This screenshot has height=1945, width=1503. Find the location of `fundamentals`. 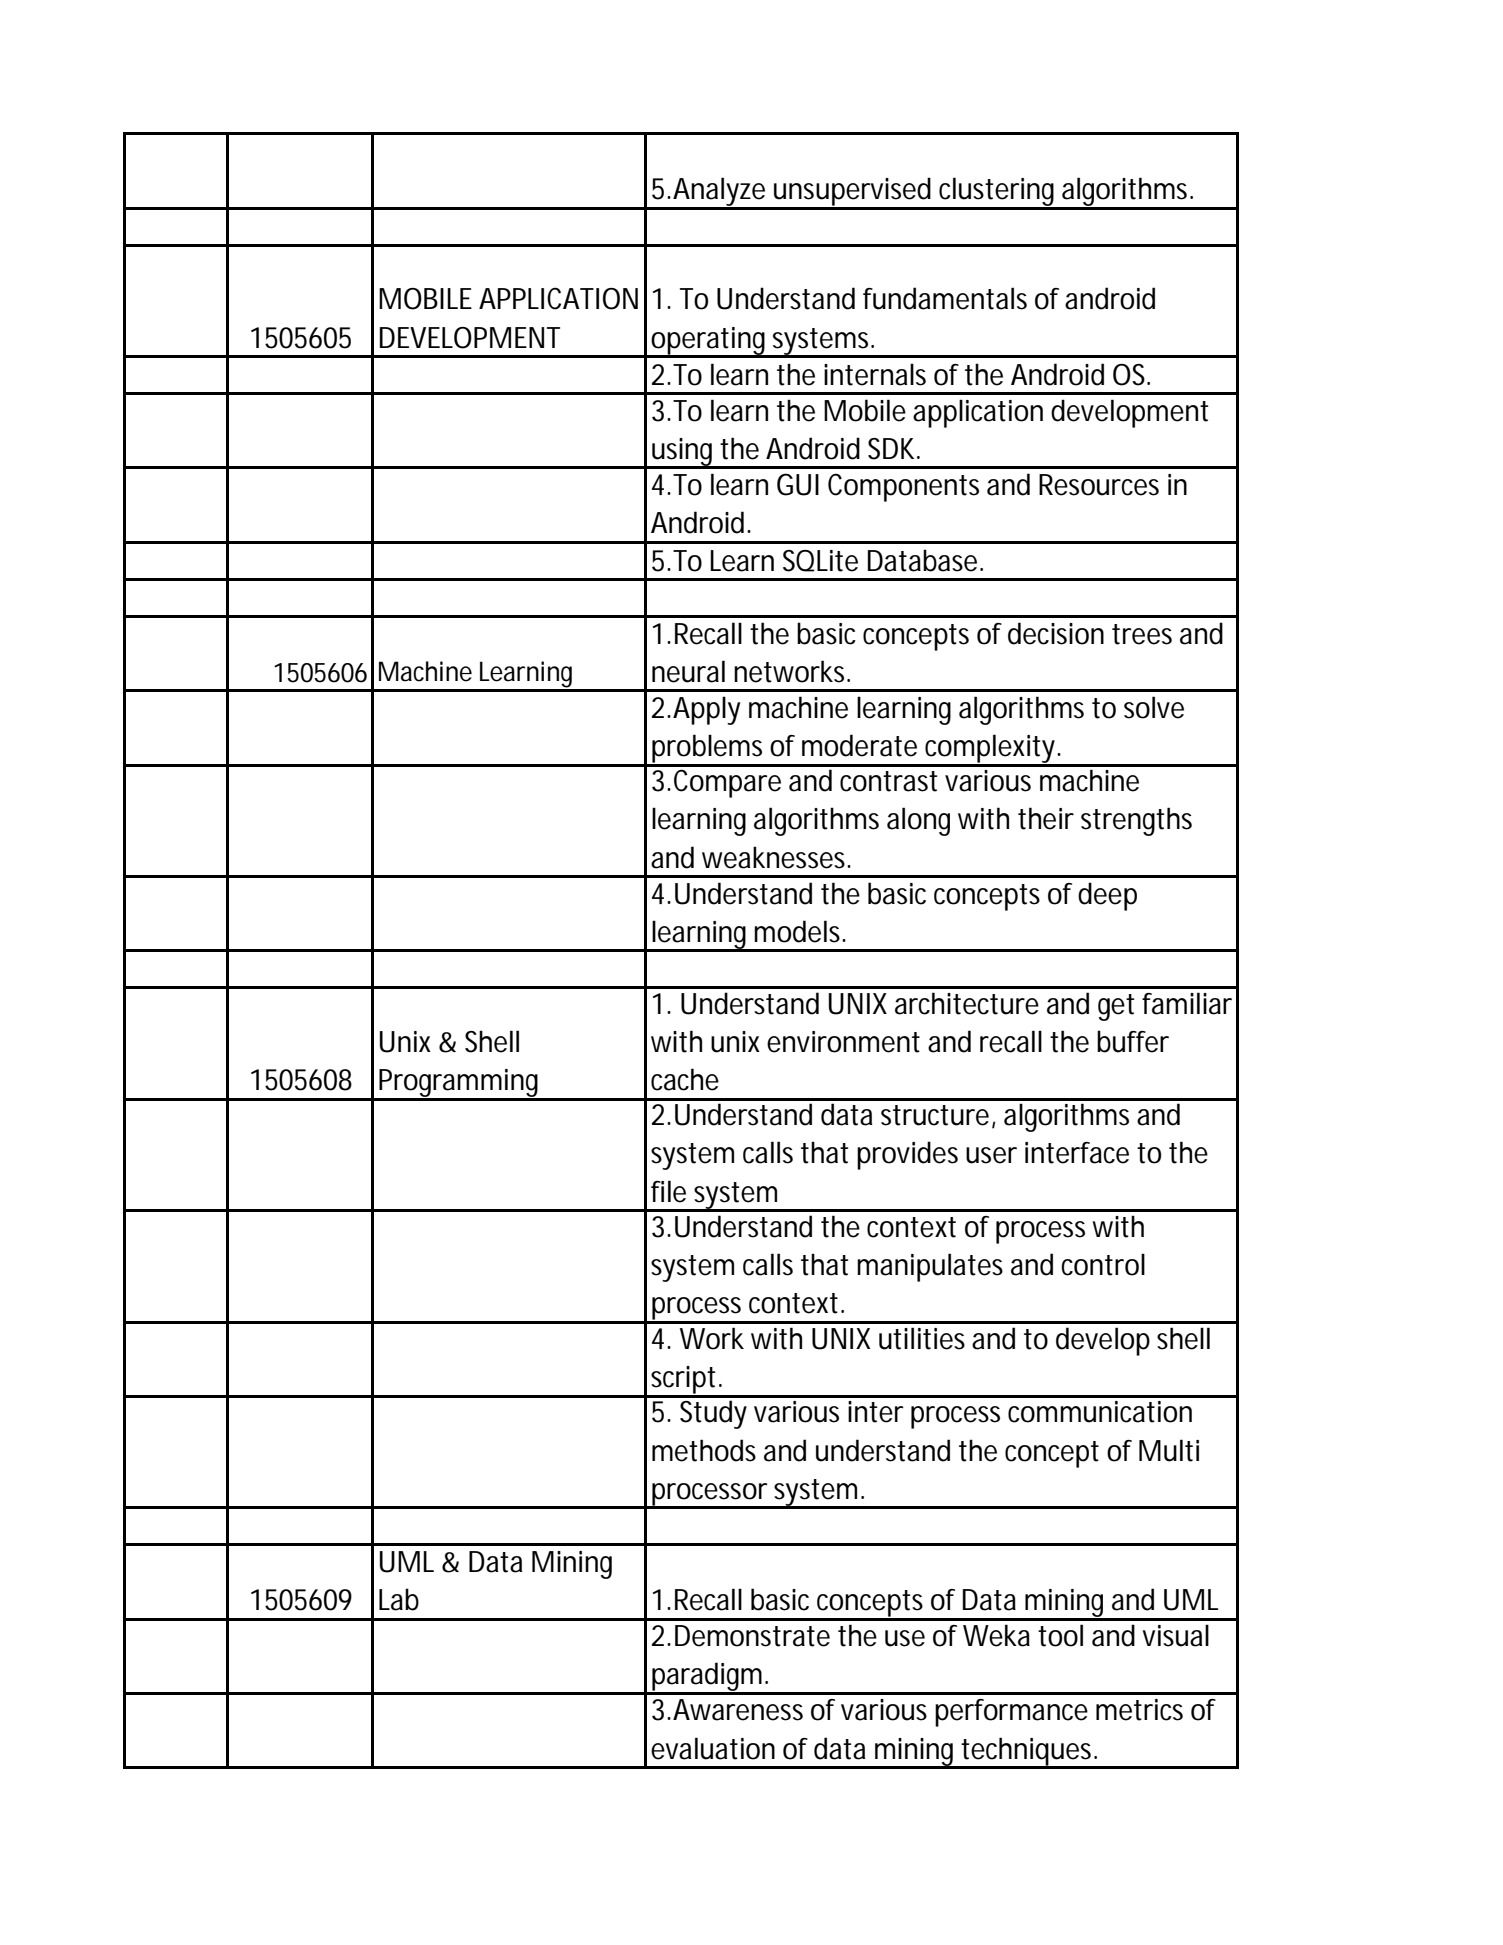

fundamentals is located at coordinates (945, 298).
